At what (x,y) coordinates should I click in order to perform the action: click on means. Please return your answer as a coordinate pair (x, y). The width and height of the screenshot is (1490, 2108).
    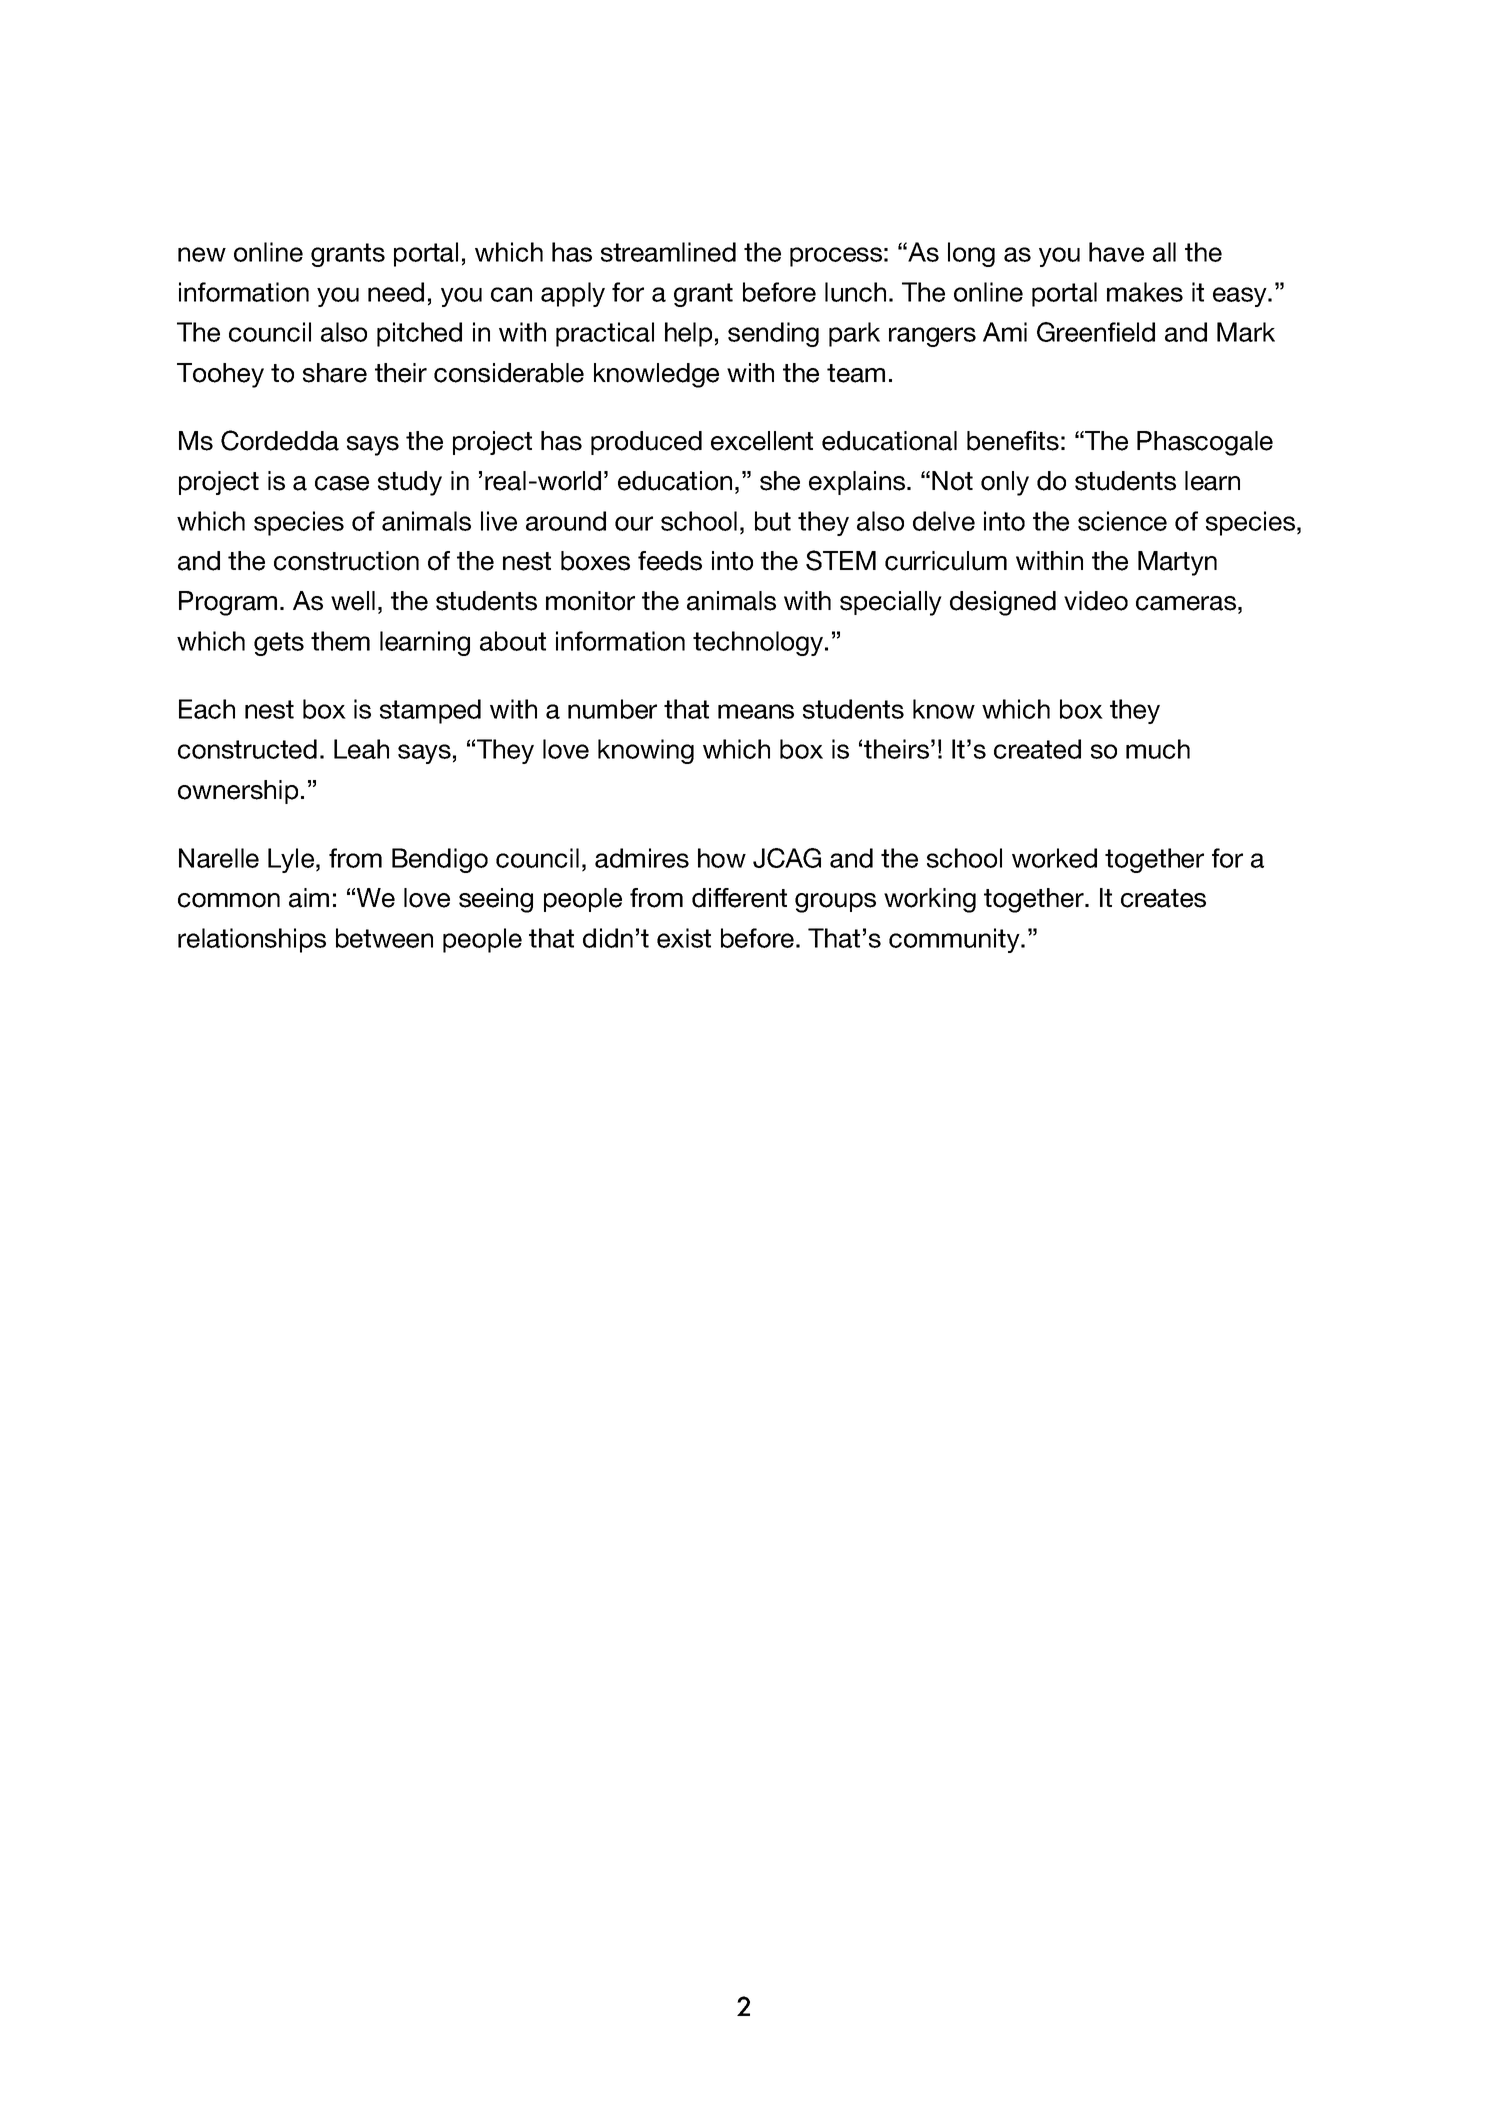
    Looking at the image, I should click on (756, 711).
